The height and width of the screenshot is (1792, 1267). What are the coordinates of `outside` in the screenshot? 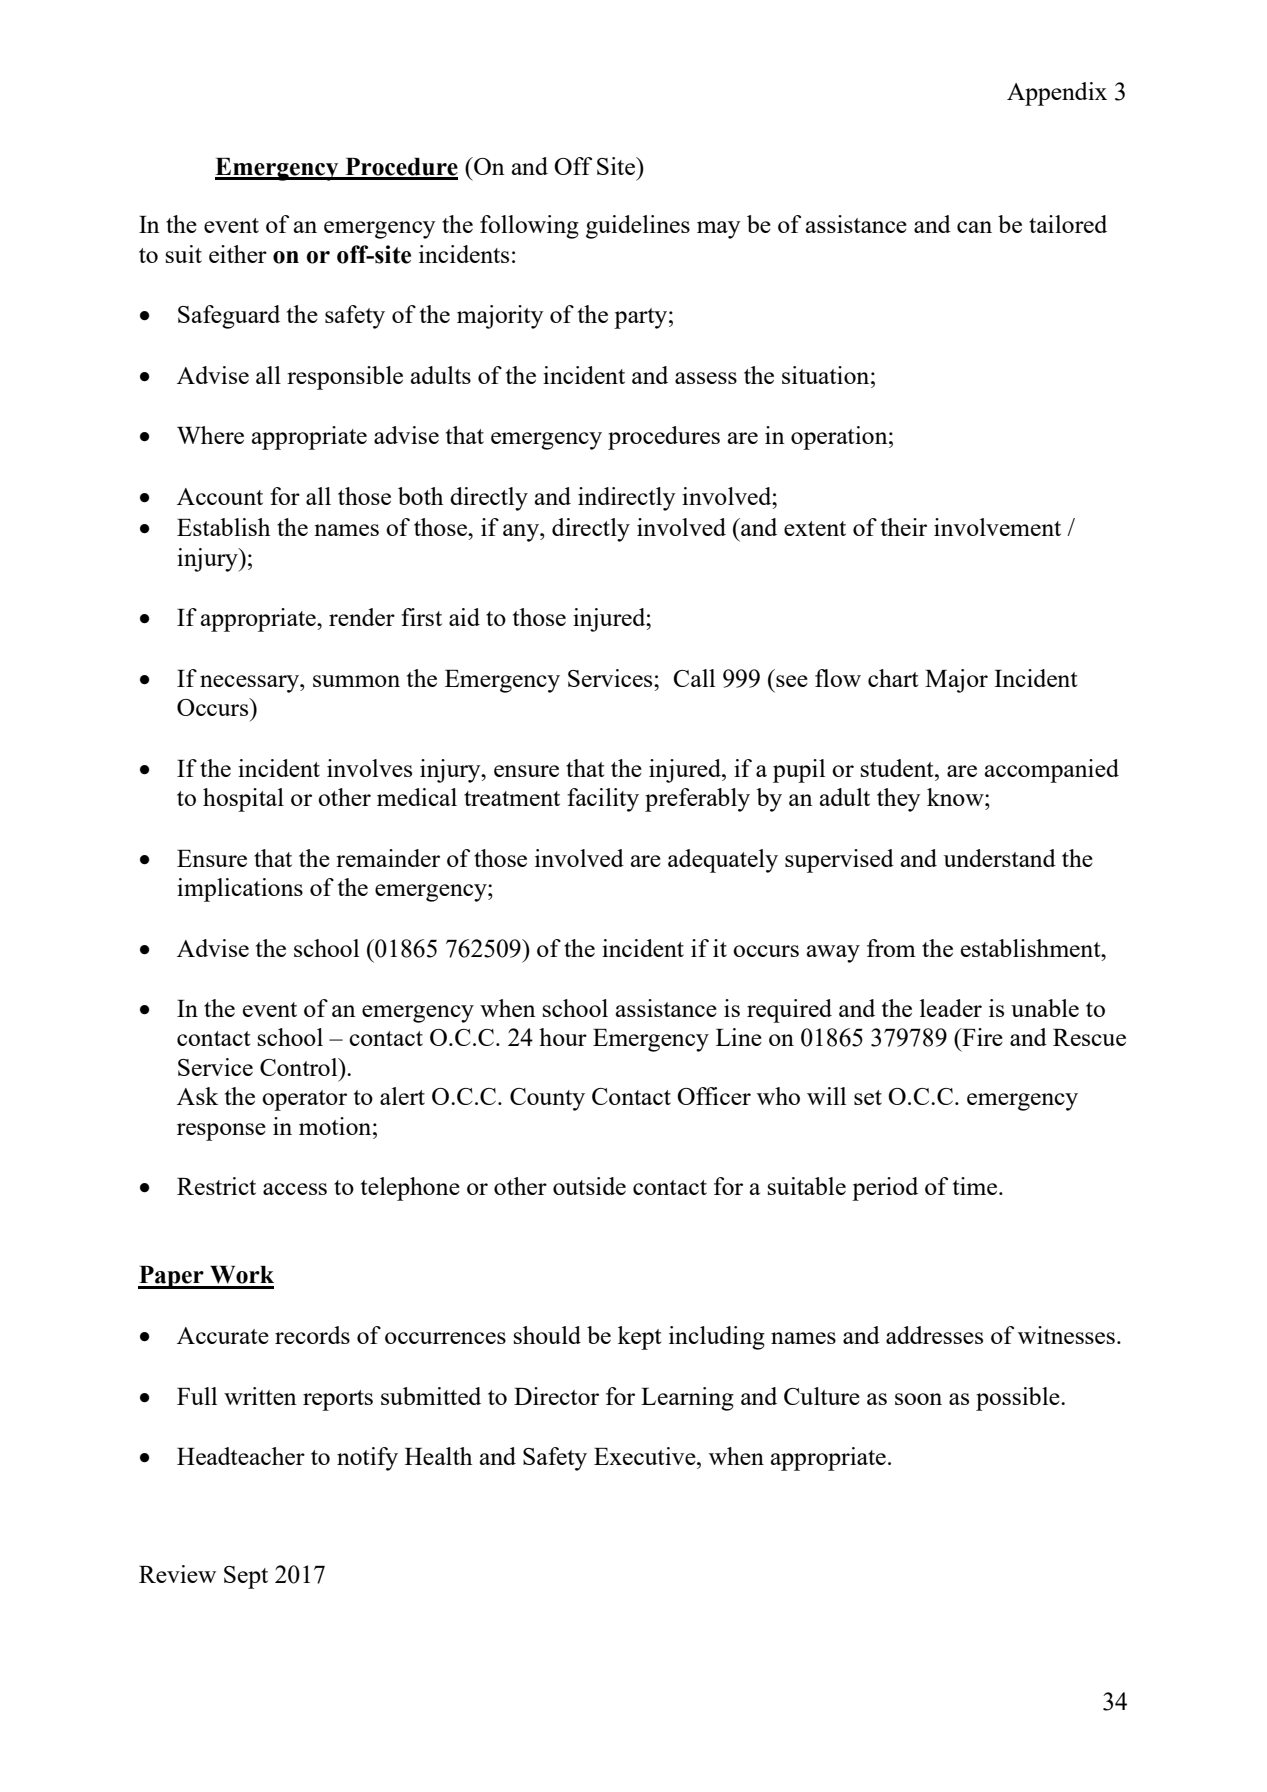 It's located at (589, 1186).
